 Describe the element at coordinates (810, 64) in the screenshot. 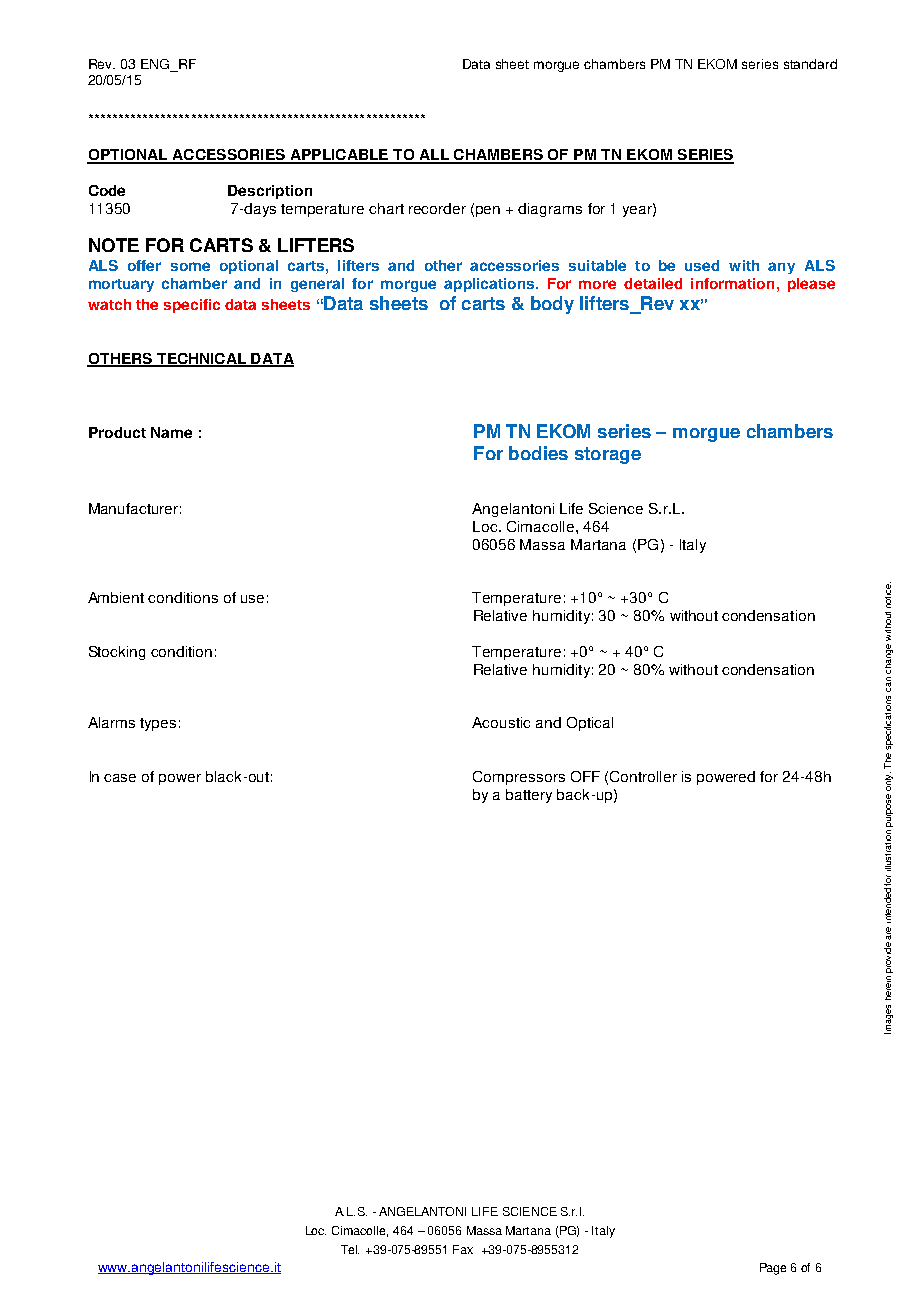

I see `standard` at that location.
